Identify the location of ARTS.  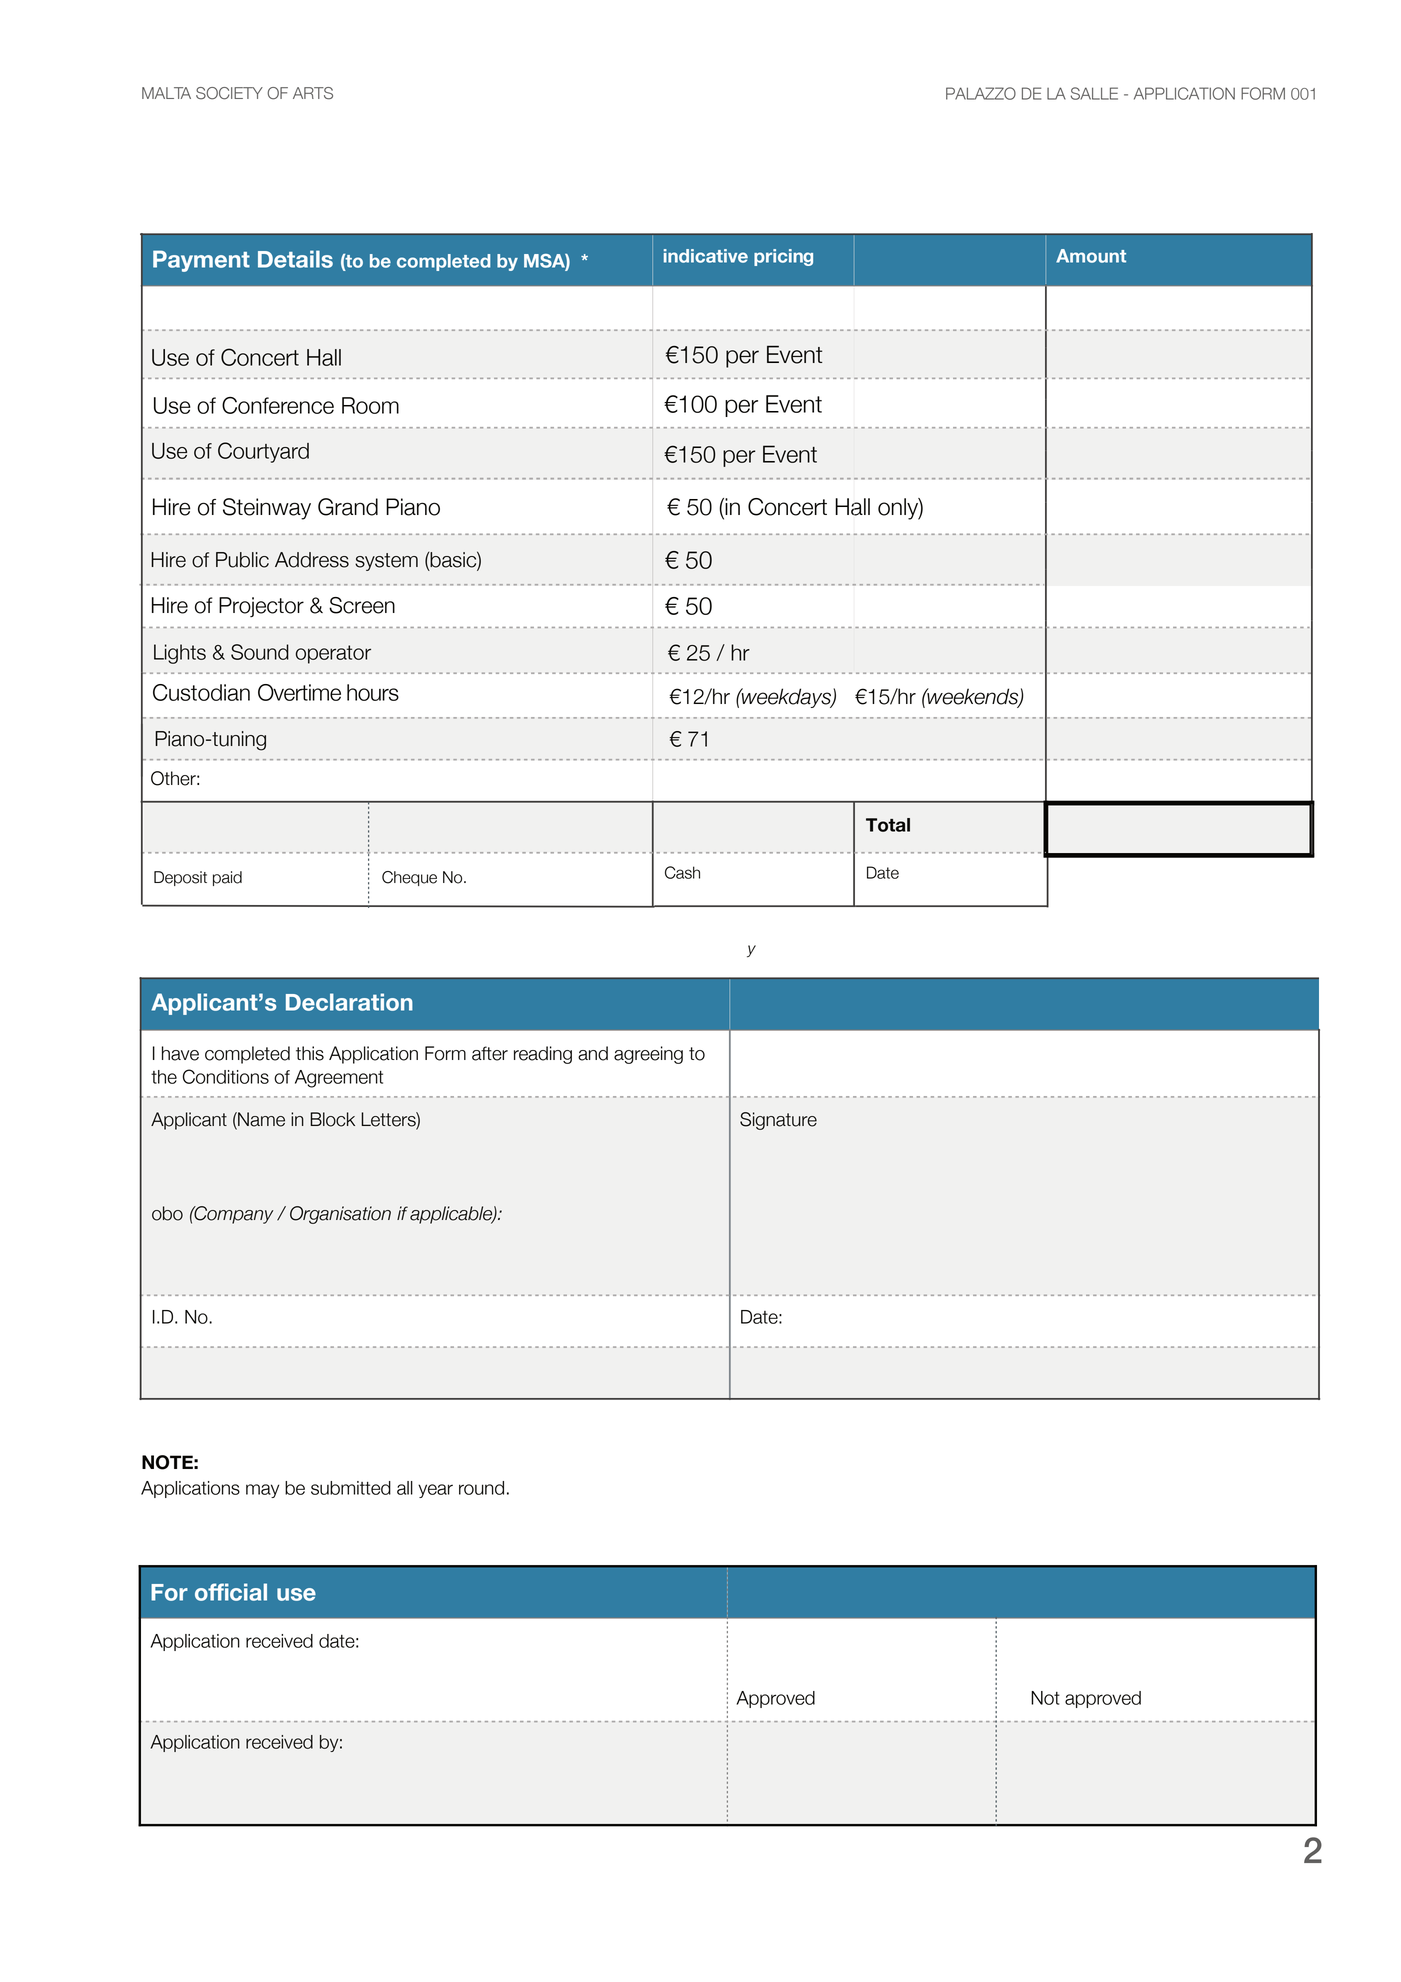
(313, 93).
